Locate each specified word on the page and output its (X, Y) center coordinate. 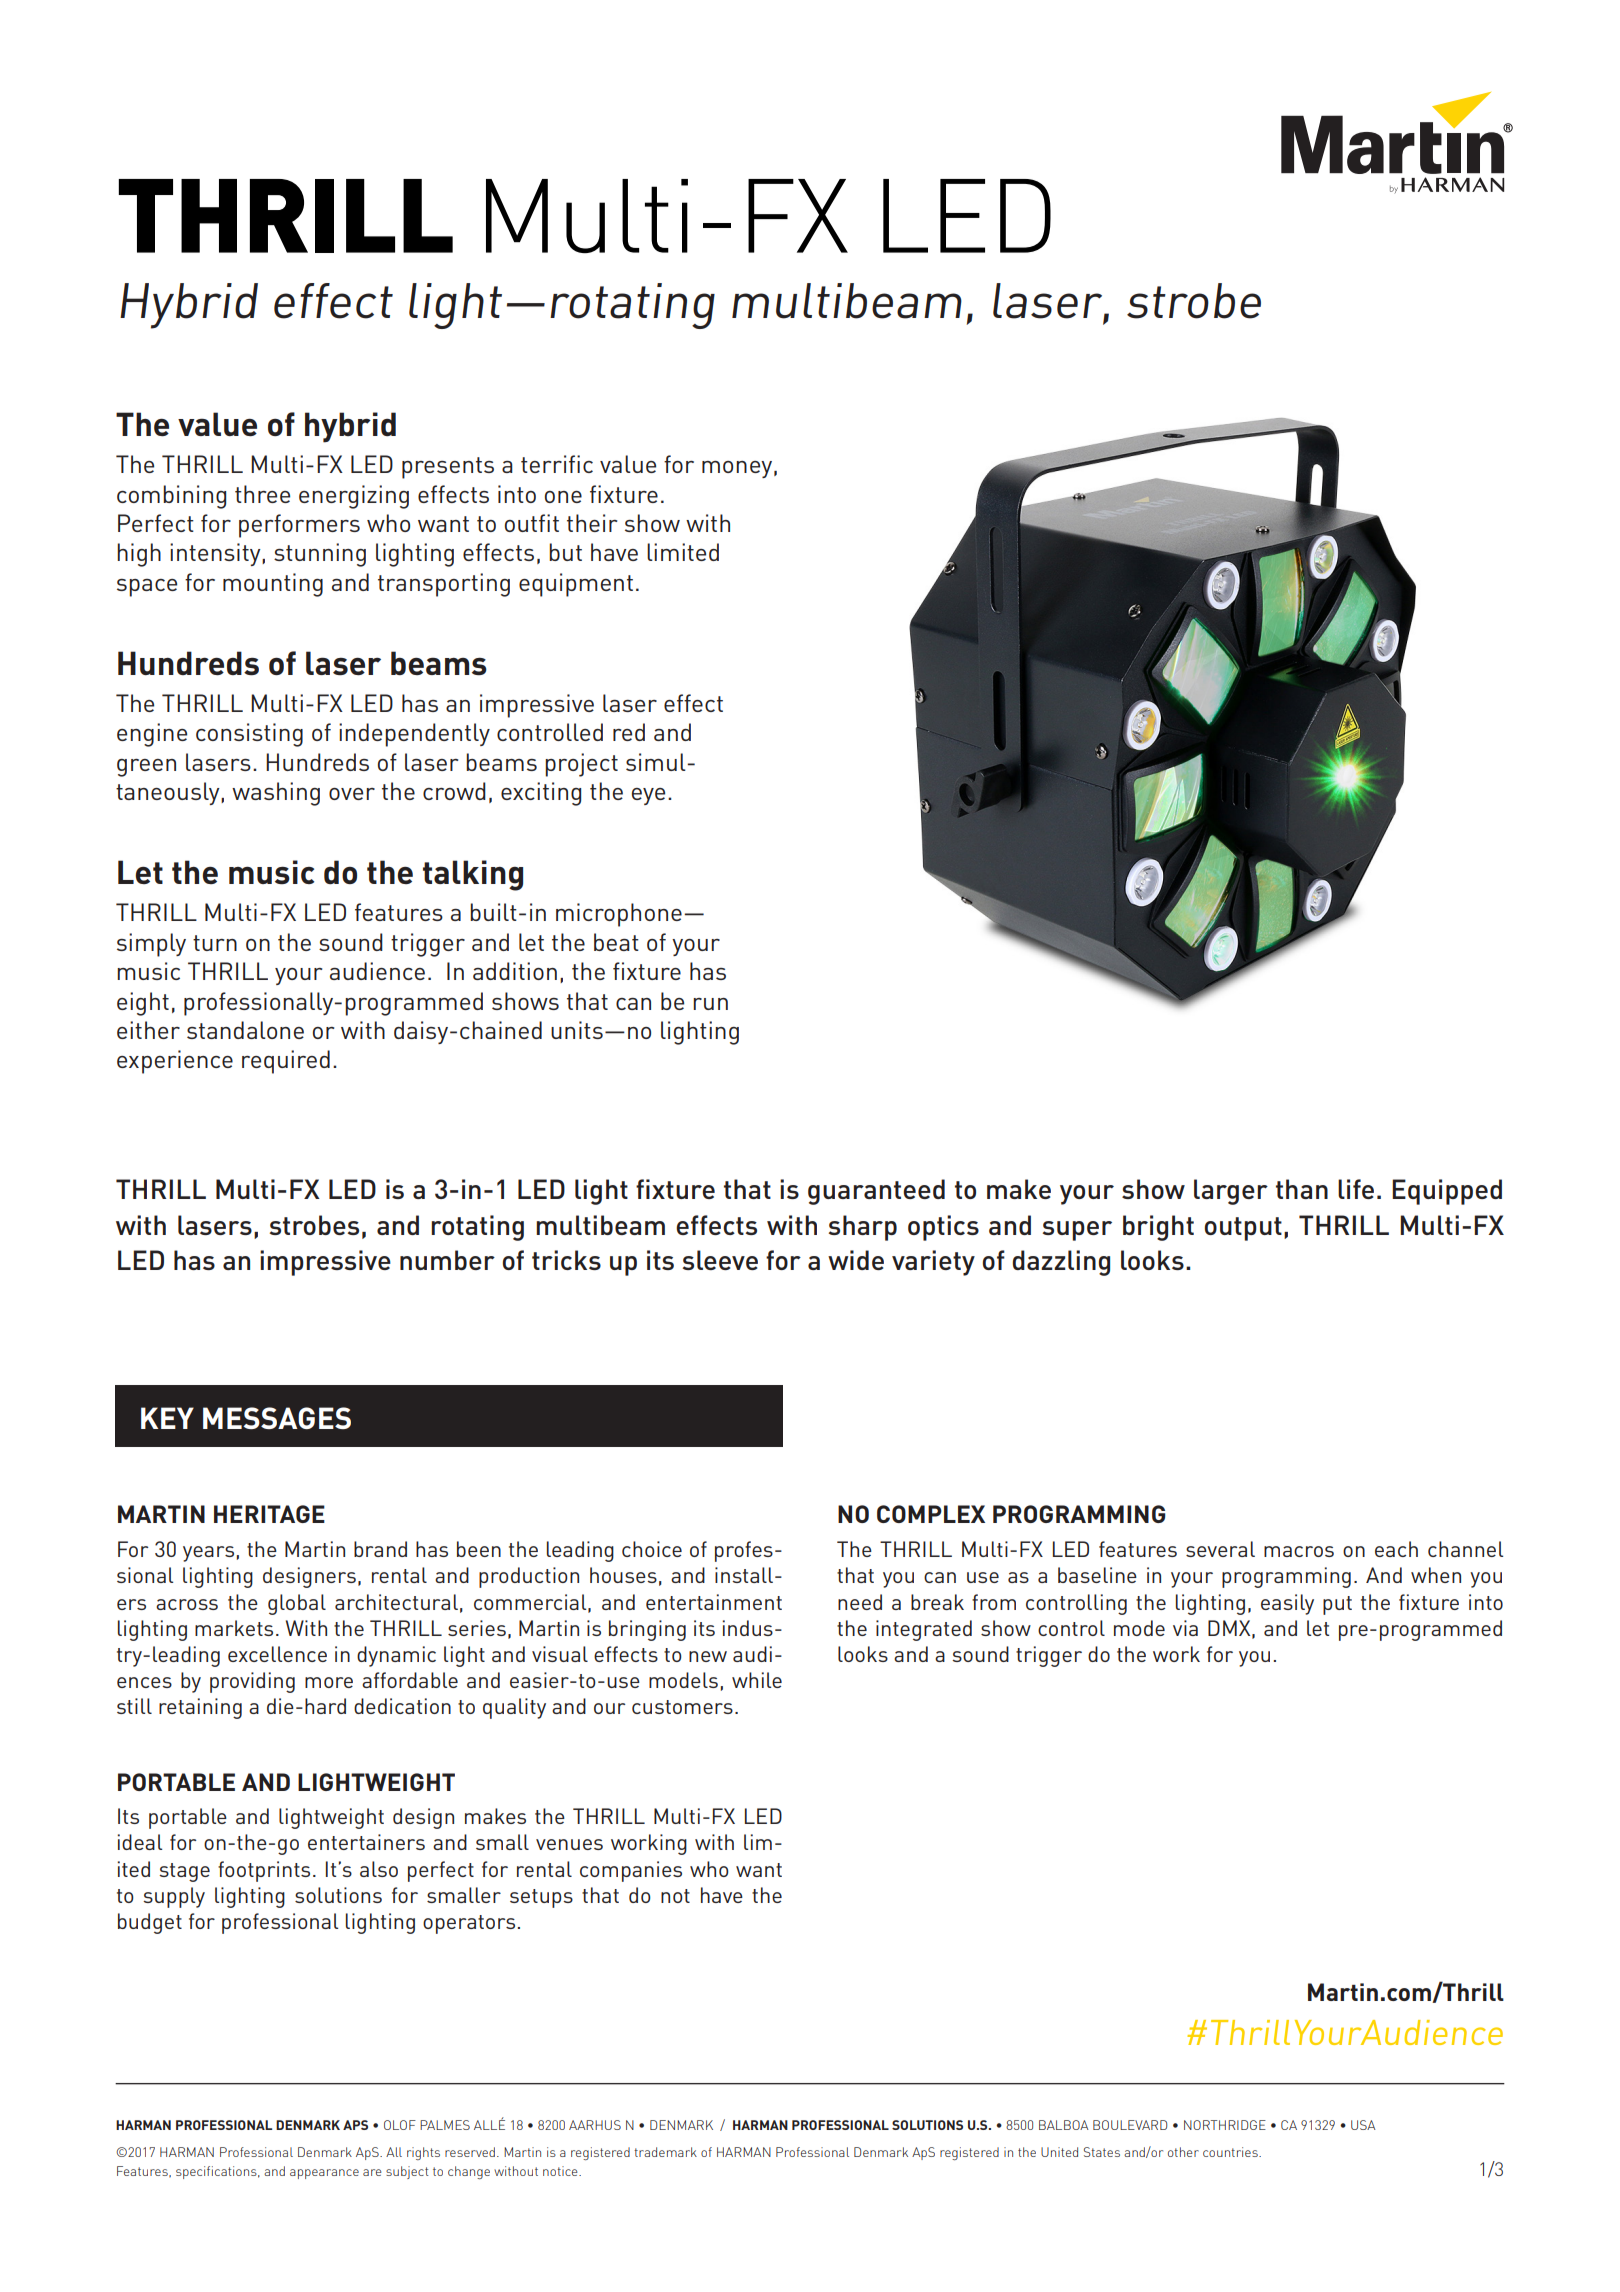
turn (215, 943)
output (1243, 1229)
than (1302, 1189)
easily (1287, 1604)
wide (856, 1260)
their (592, 523)
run (710, 1004)
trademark (665, 2152)
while (757, 1680)
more (329, 1682)
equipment (576, 585)
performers (299, 526)
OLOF (400, 2125)
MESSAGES (277, 1418)
